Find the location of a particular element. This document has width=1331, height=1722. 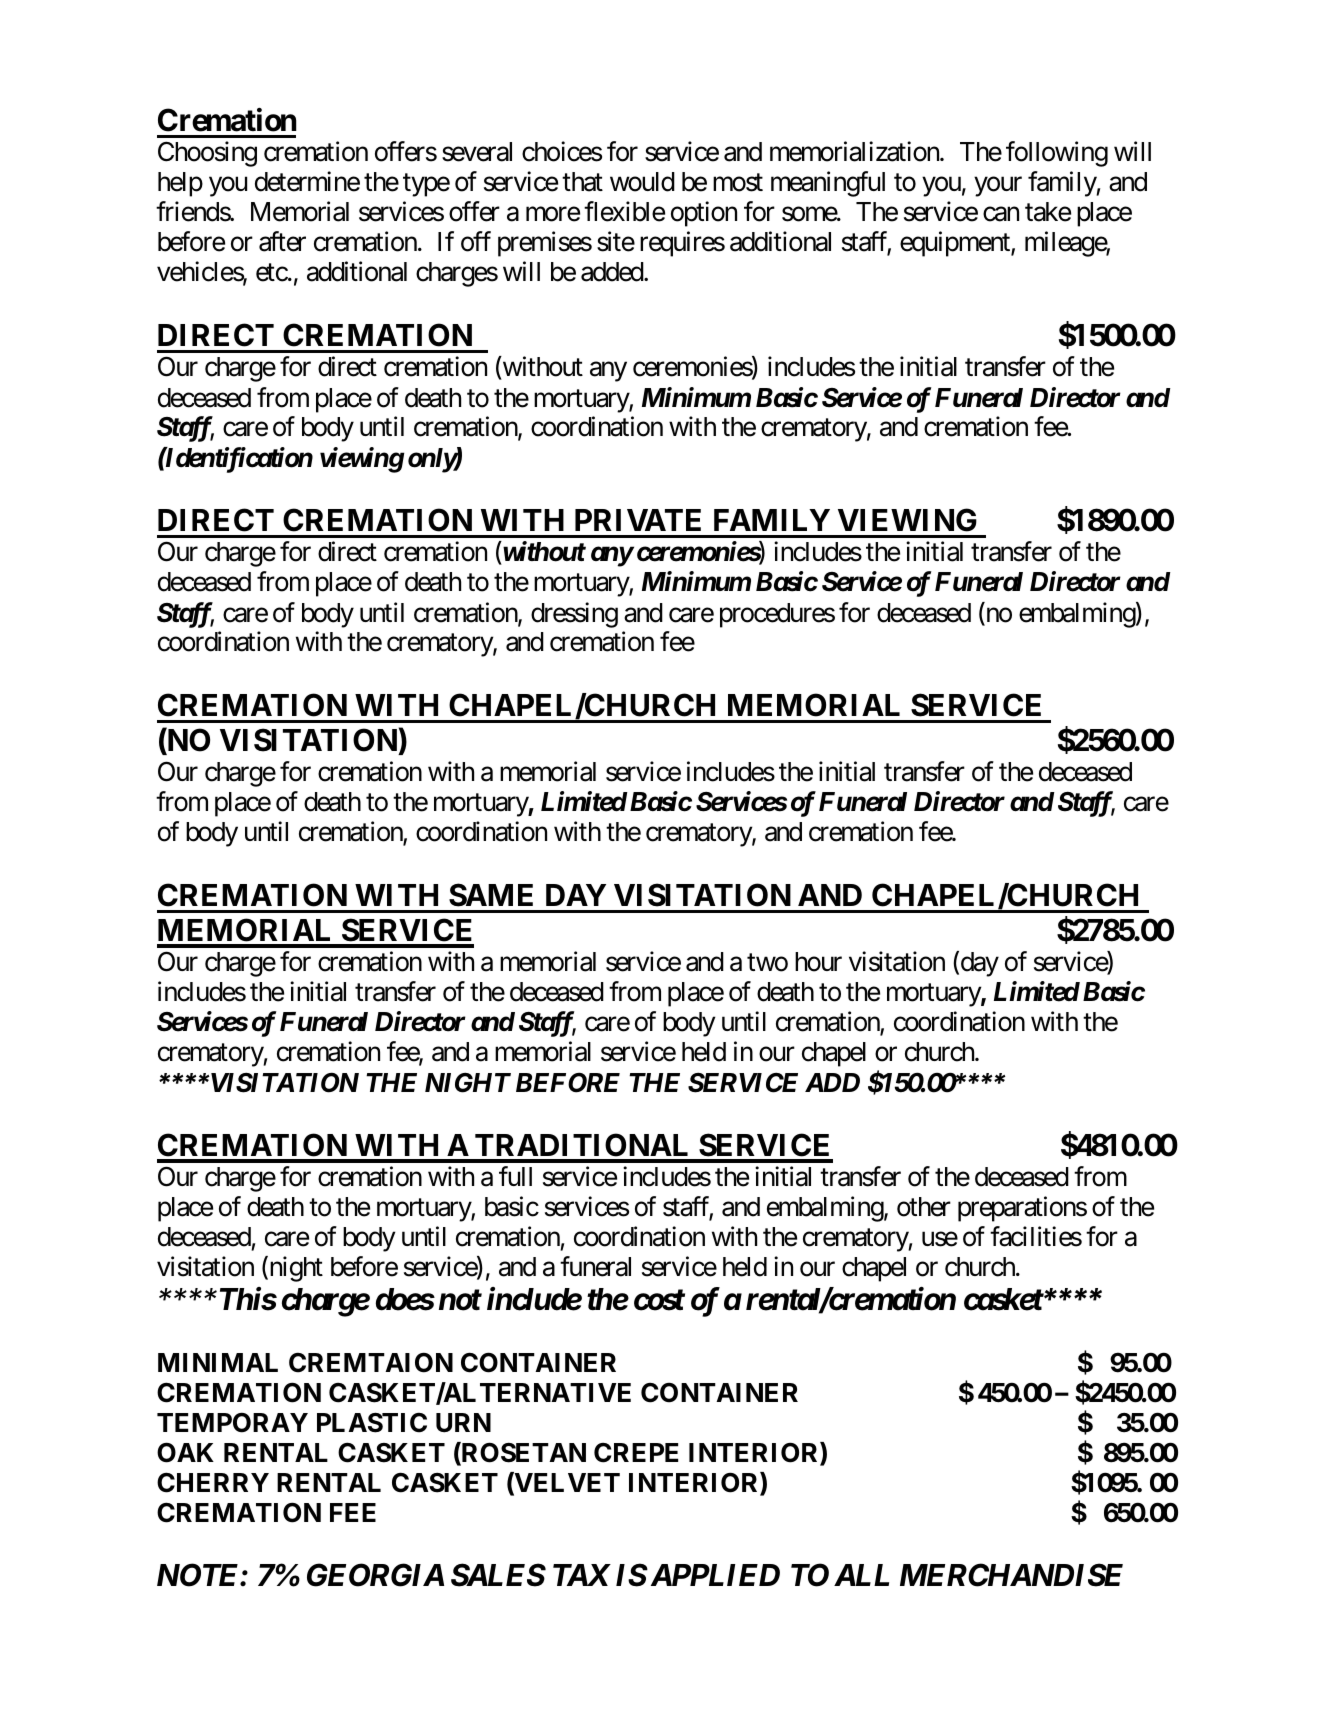

can is located at coordinates (1001, 214).
